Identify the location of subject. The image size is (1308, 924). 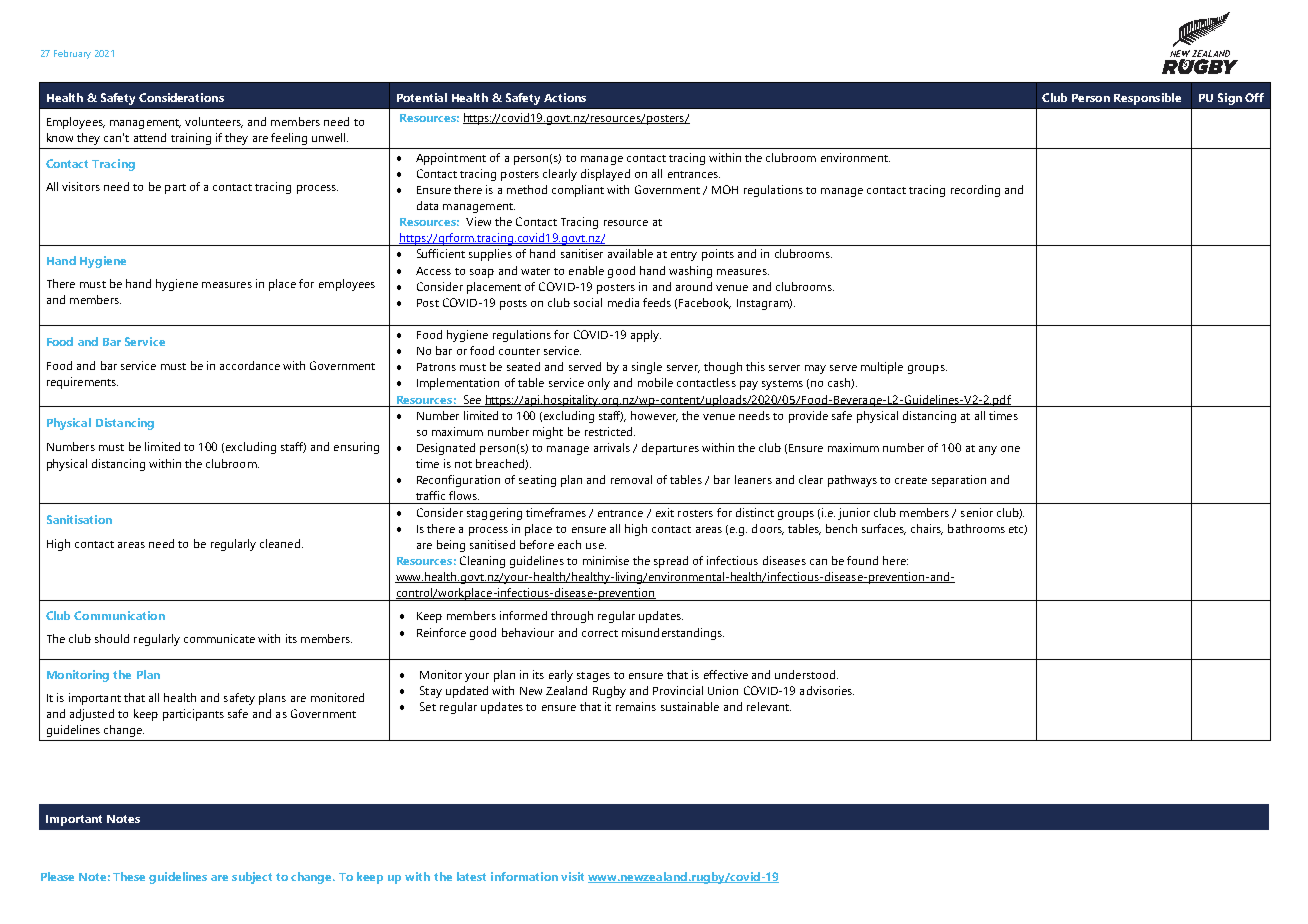
(252, 878).
